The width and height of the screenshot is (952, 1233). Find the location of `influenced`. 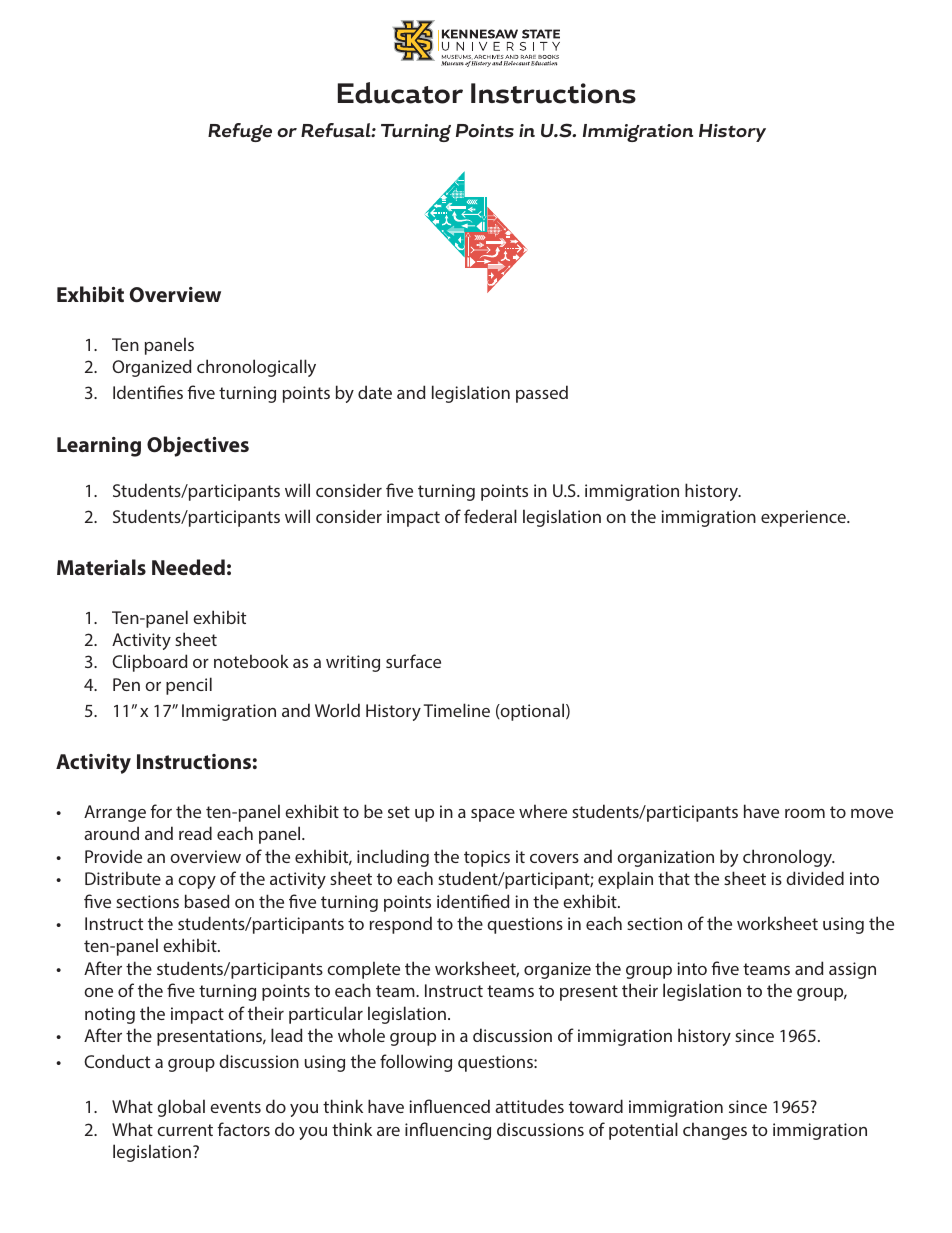

influenced is located at coordinates (449, 1106).
